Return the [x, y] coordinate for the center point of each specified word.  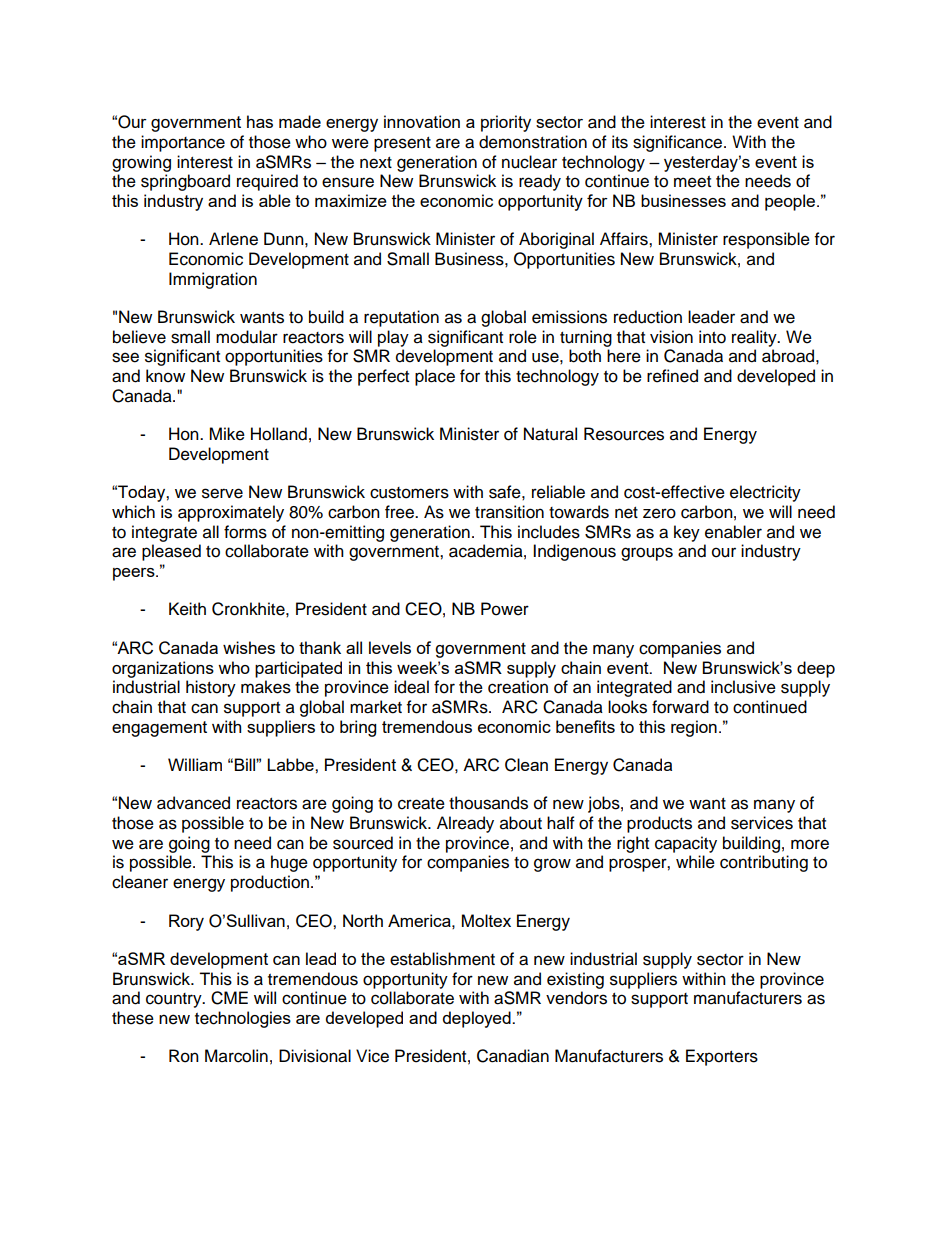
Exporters [722, 1057]
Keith [187, 609]
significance [677, 143]
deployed [478, 1019]
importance [183, 143]
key [687, 533]
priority [506, 123]
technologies [243, 1019]
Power [505, 609]
